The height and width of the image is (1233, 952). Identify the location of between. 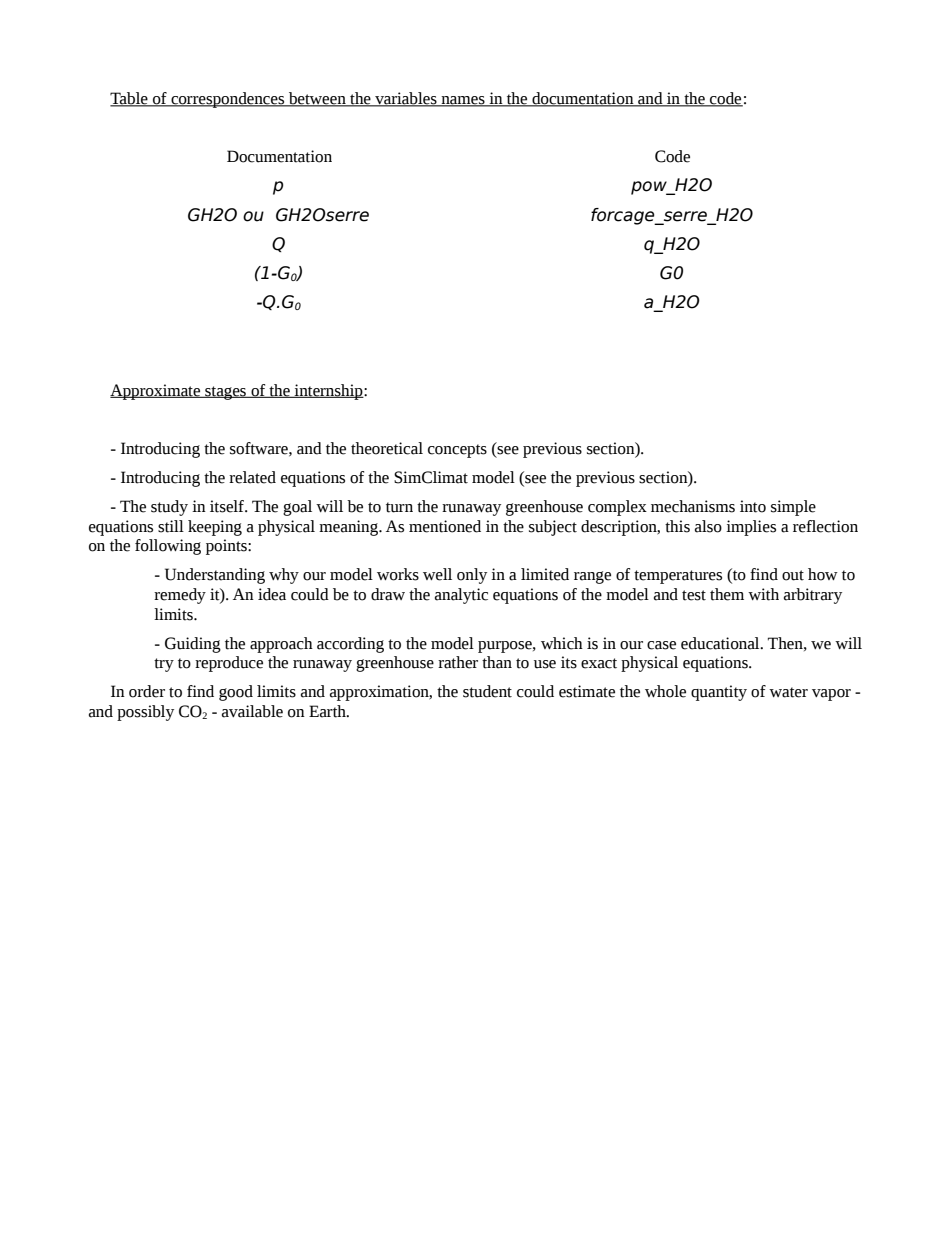
(317, 99).
